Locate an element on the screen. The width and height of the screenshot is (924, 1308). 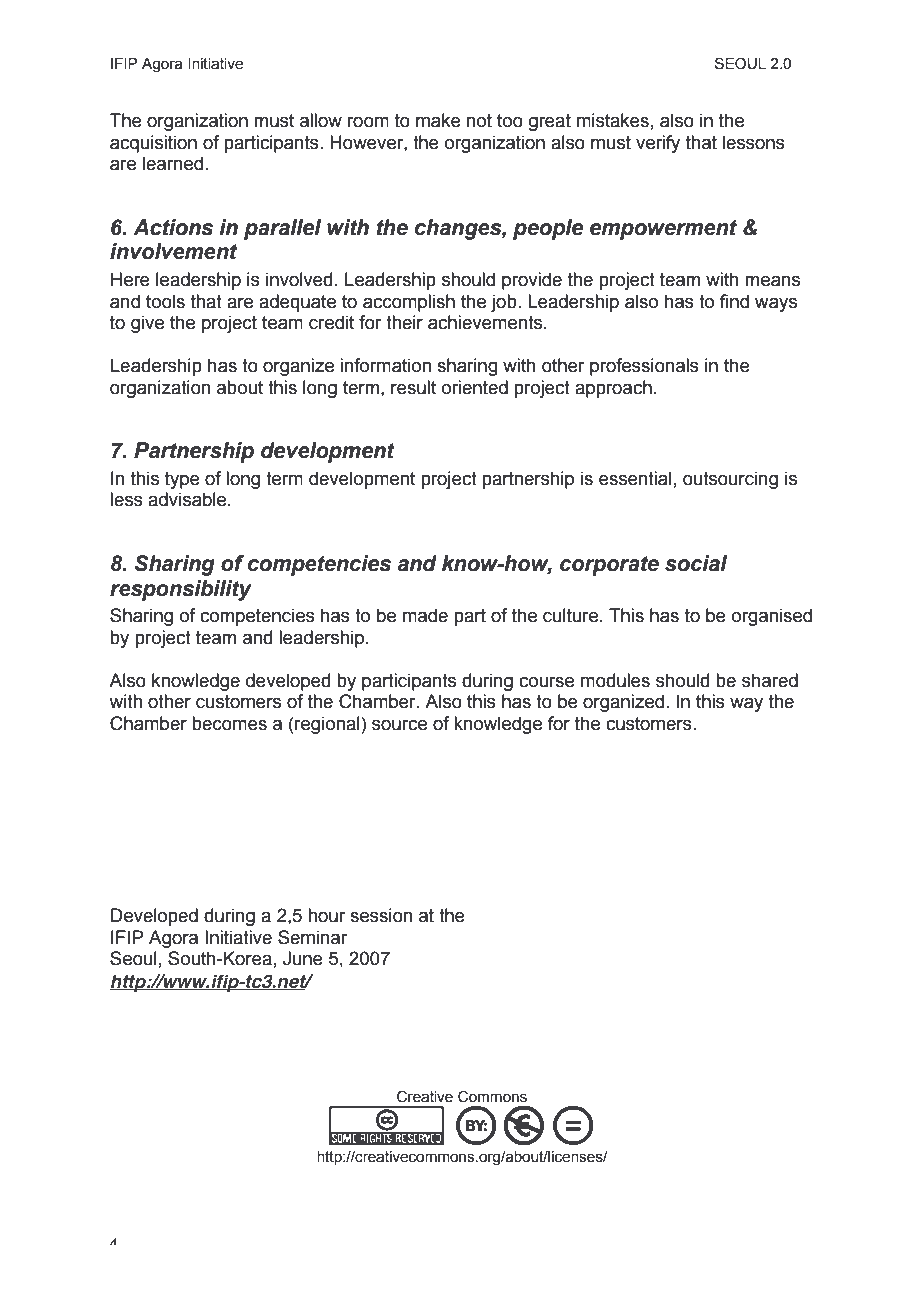
oriented is located at coordinates (475, 387).
